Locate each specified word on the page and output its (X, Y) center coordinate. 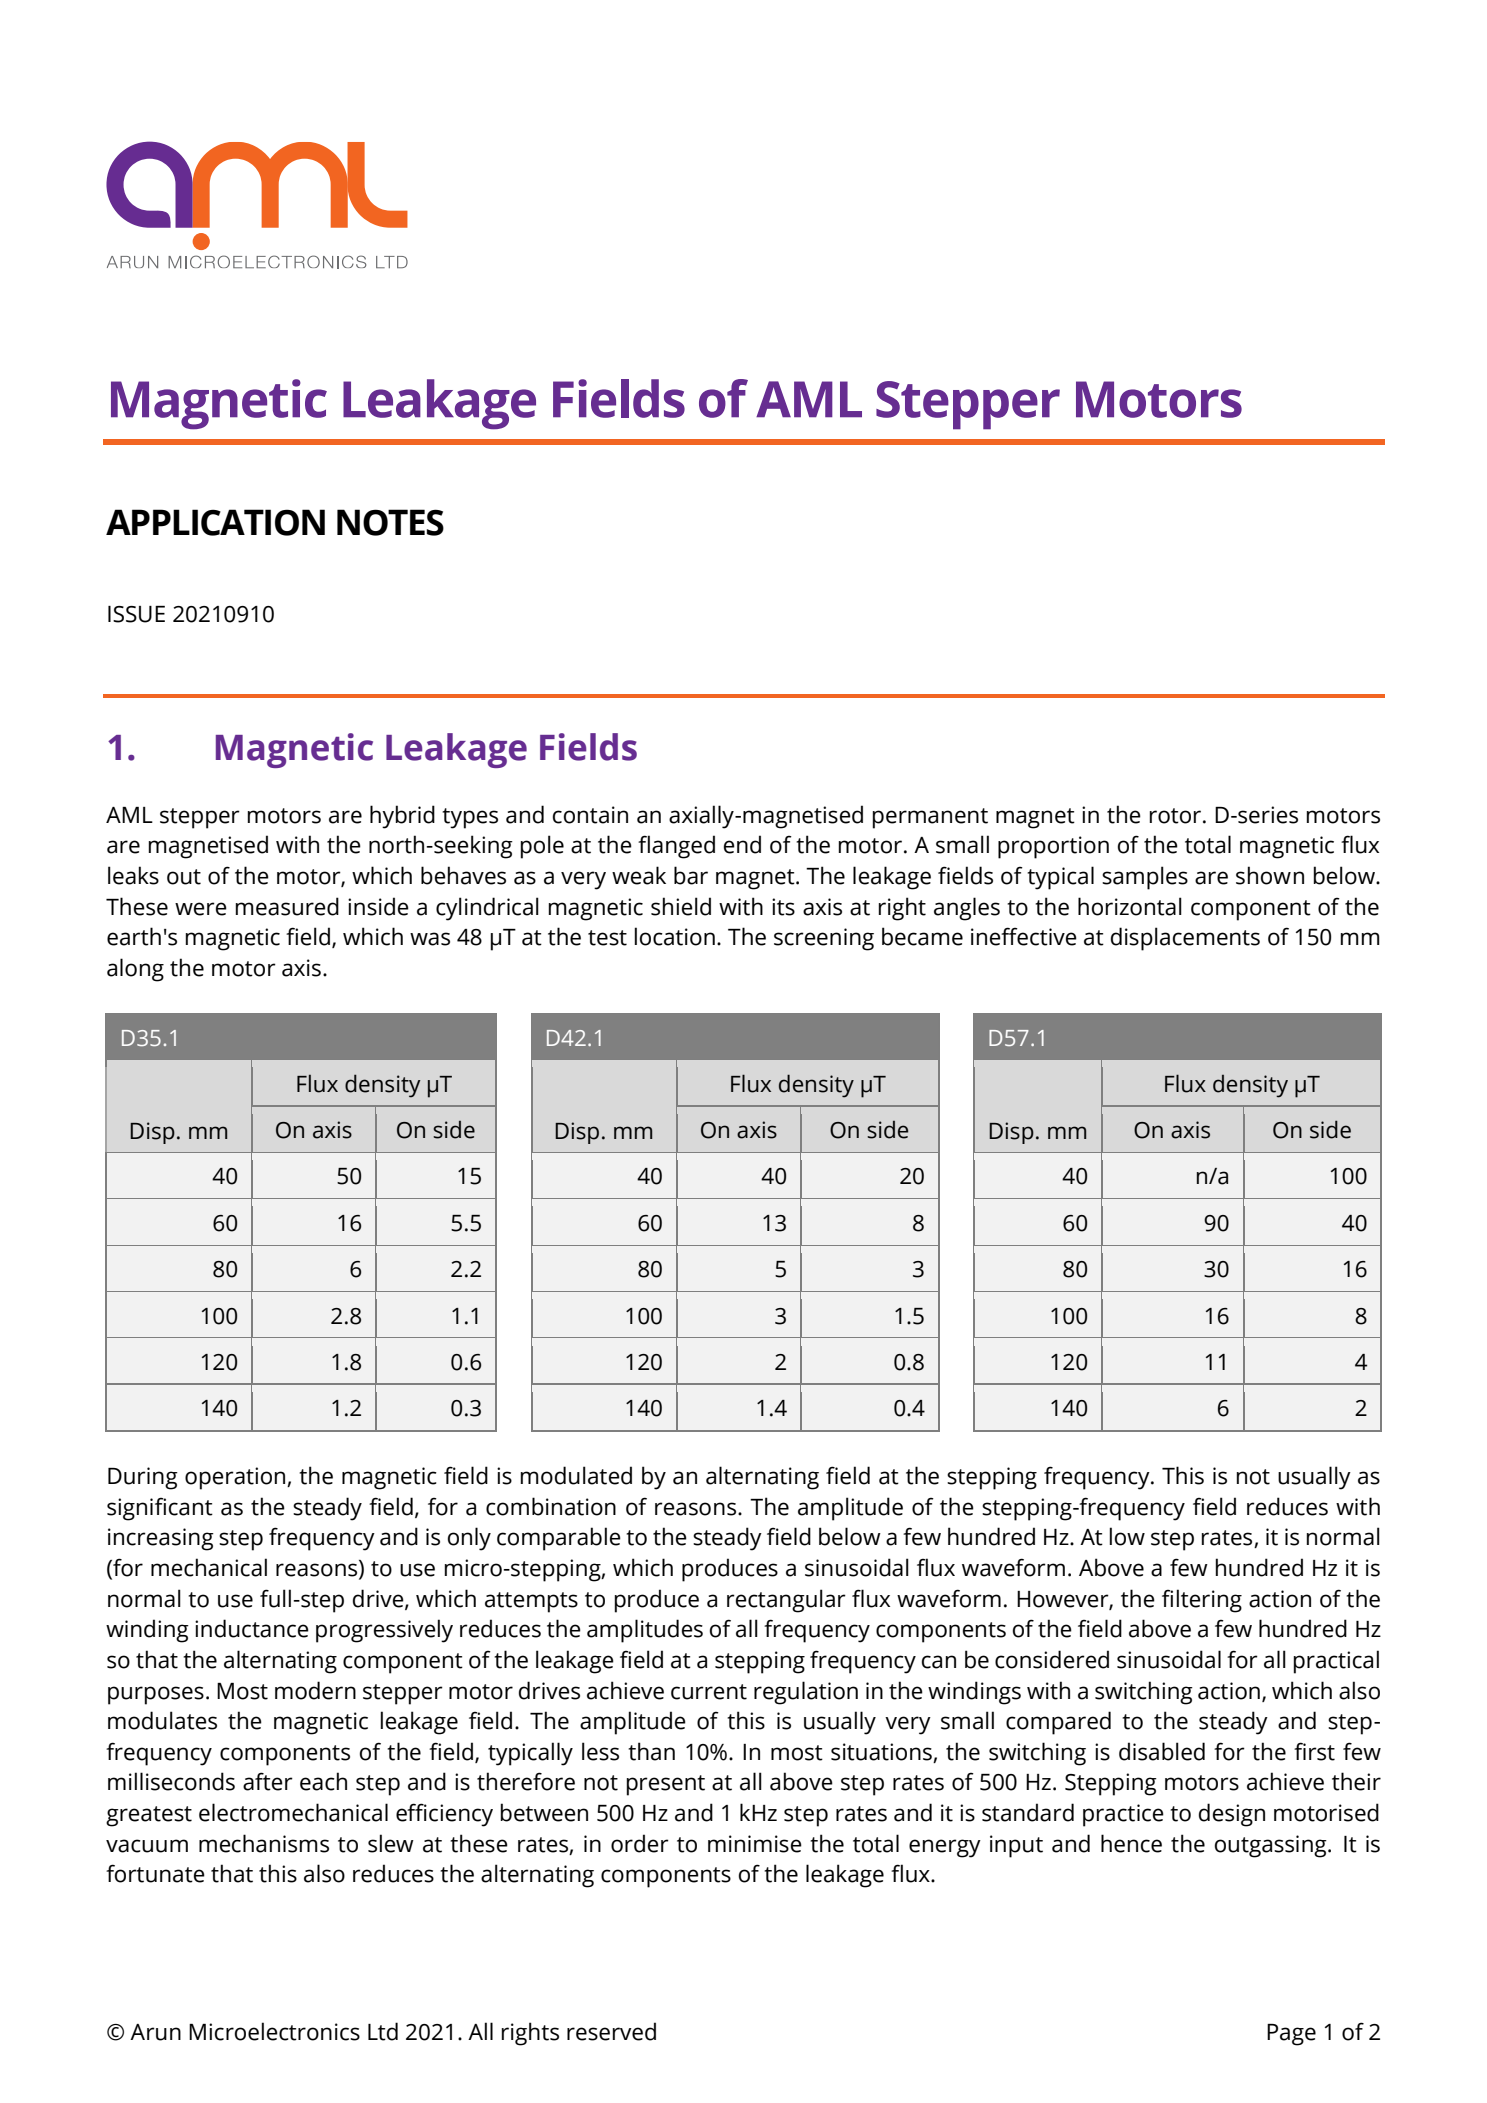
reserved (611, 2031)
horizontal (1130, 906)
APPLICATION (215, 522)
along (135, 970)
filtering (1202, 1601)
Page (1291, 2035)
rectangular (786, 1601)
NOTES (390, 522)
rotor (1177, 816)
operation (236, 1478)
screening (824, 939)
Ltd (383, 2031)
